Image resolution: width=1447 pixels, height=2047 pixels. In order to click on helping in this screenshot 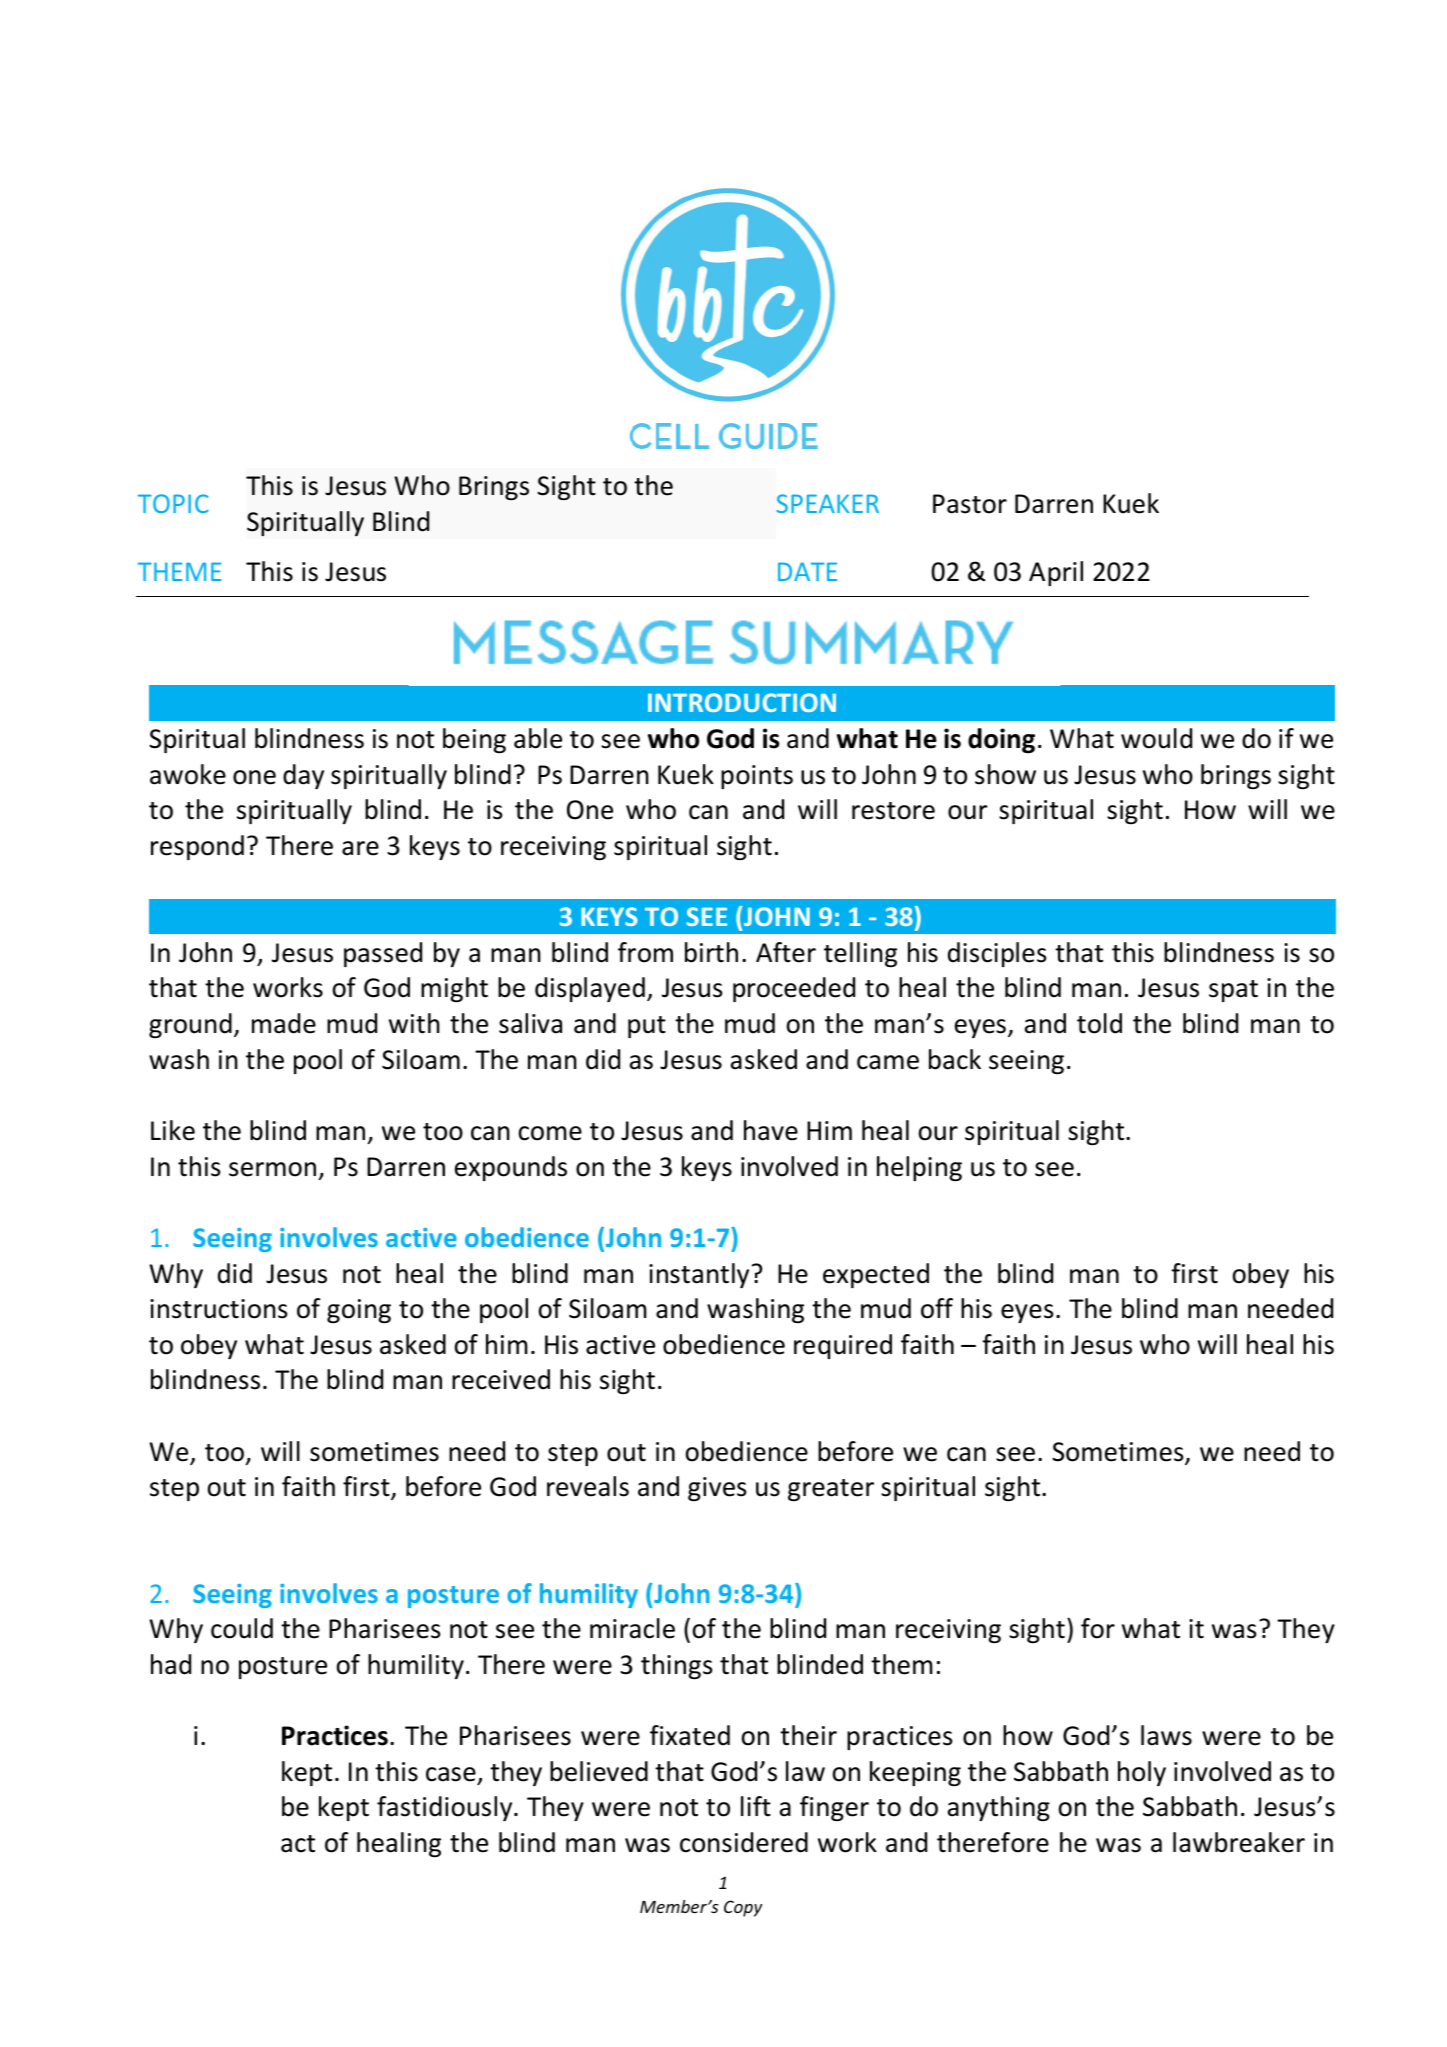, I will do `click(919, 1168)`.
